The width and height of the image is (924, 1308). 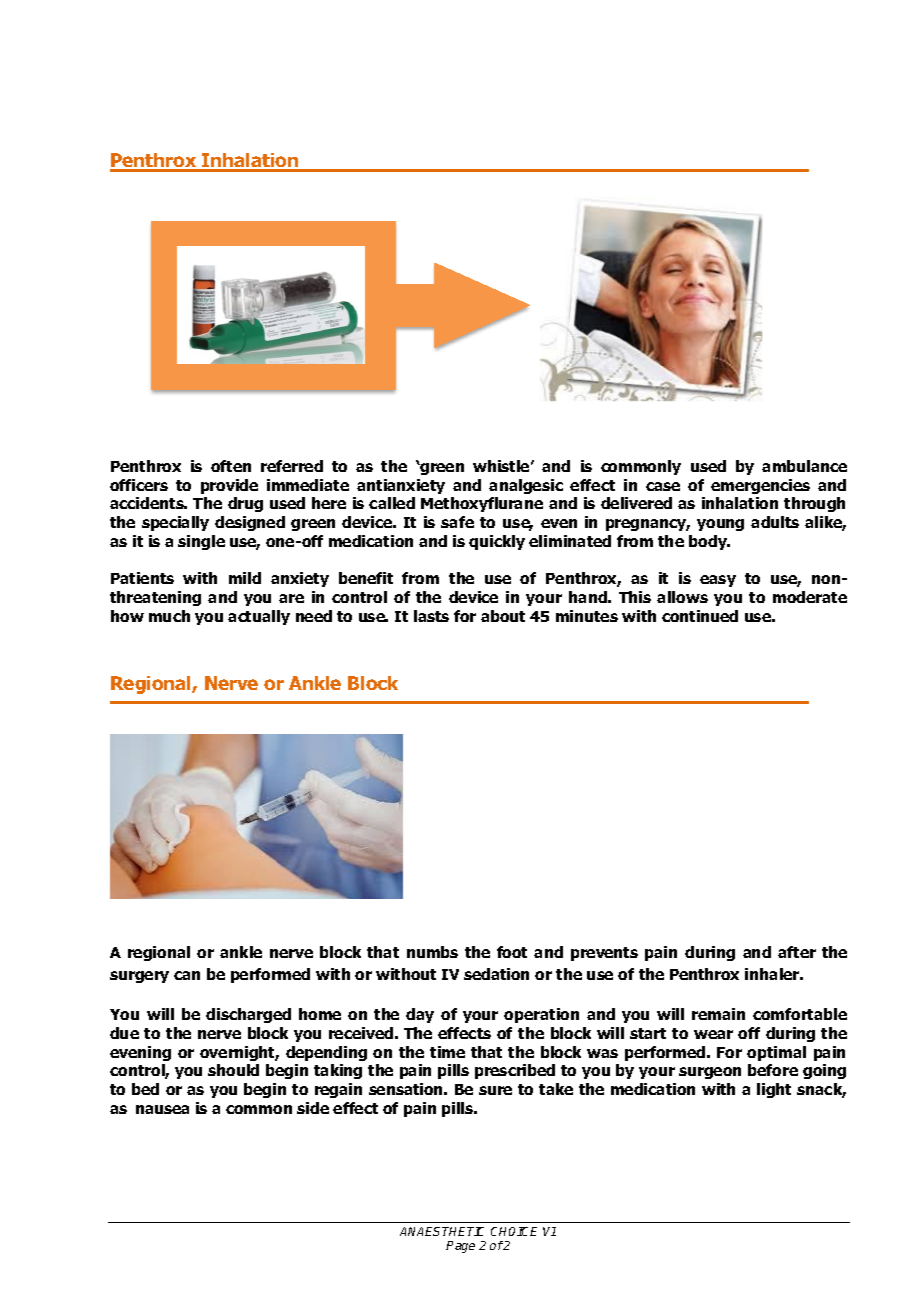 What do you see at coordinates (233, 1070) in the image?
I see `should` at bounding box center [233, 1070].
